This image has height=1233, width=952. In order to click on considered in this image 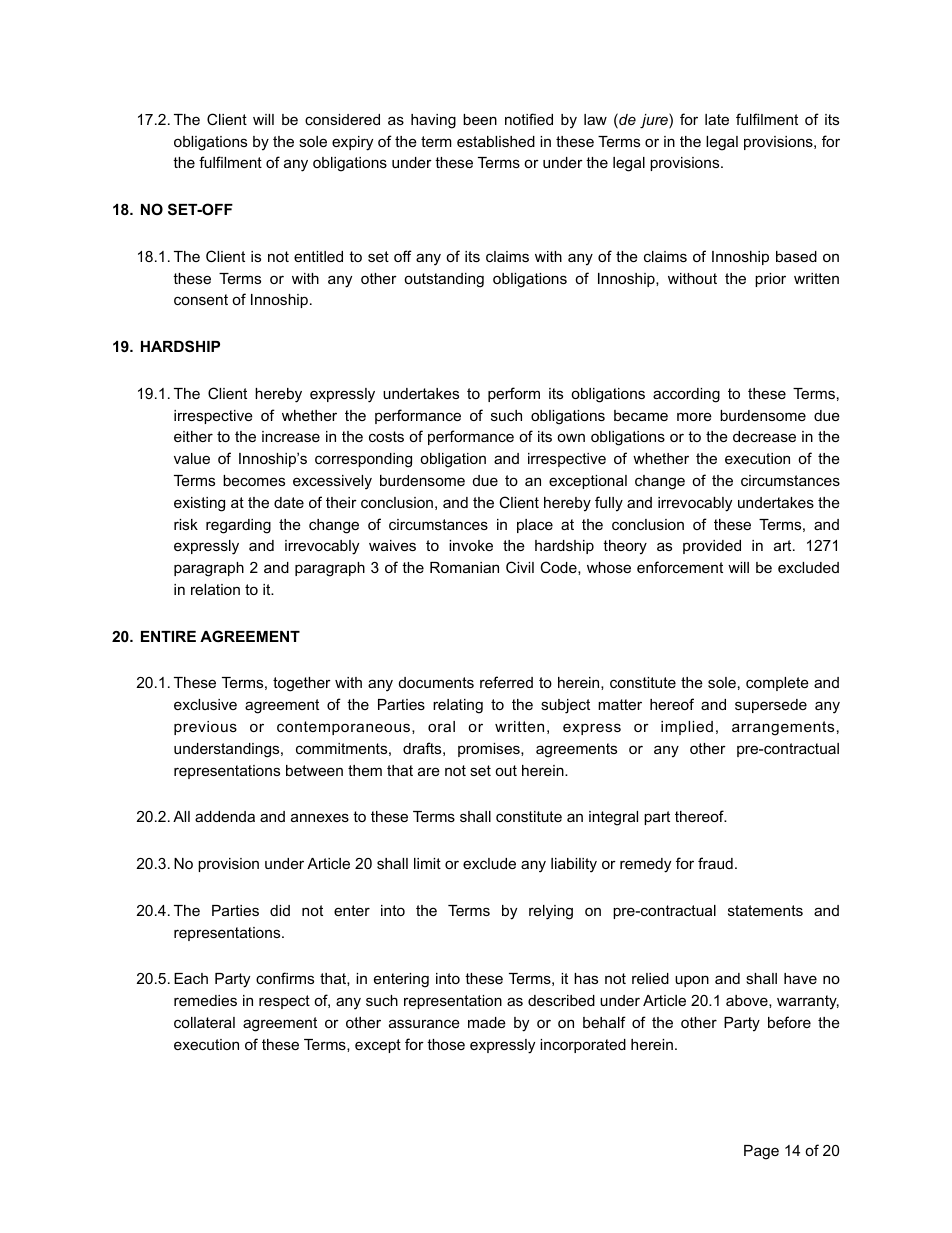, I will do `click(342, 119)`.
